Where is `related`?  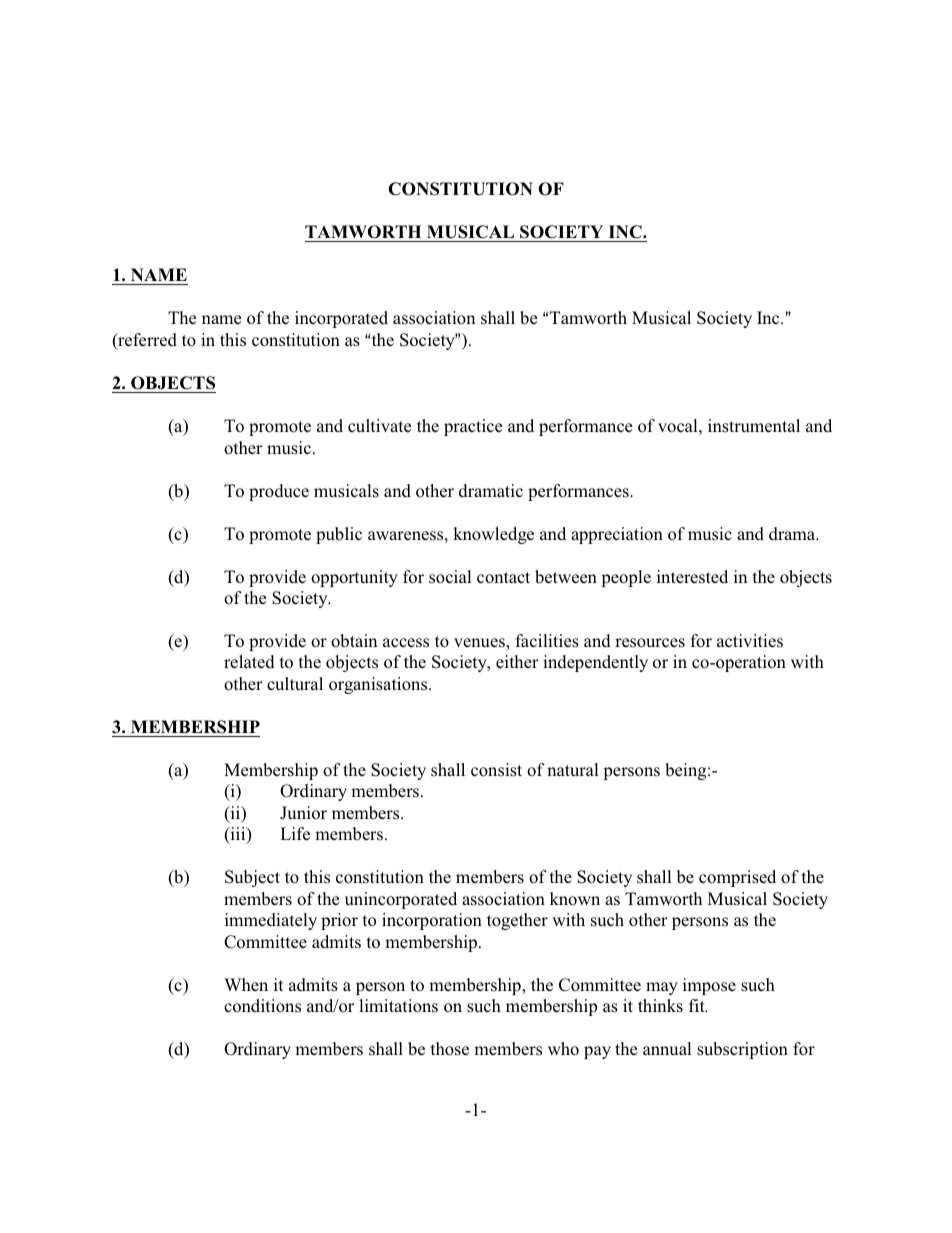
related is located at coordinates (249, 662).
